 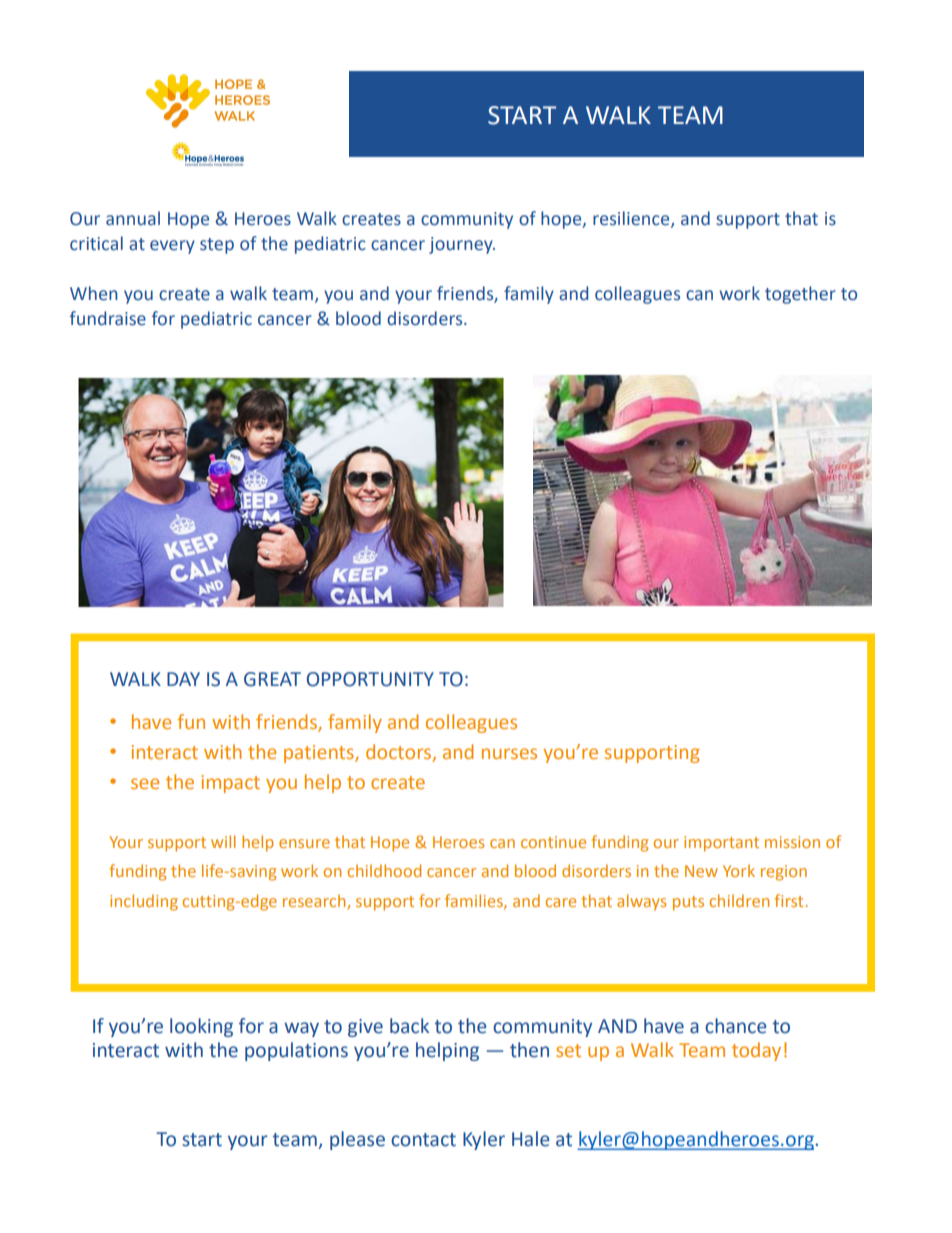 I want to click on resilience, so click(x=632, y=219).
